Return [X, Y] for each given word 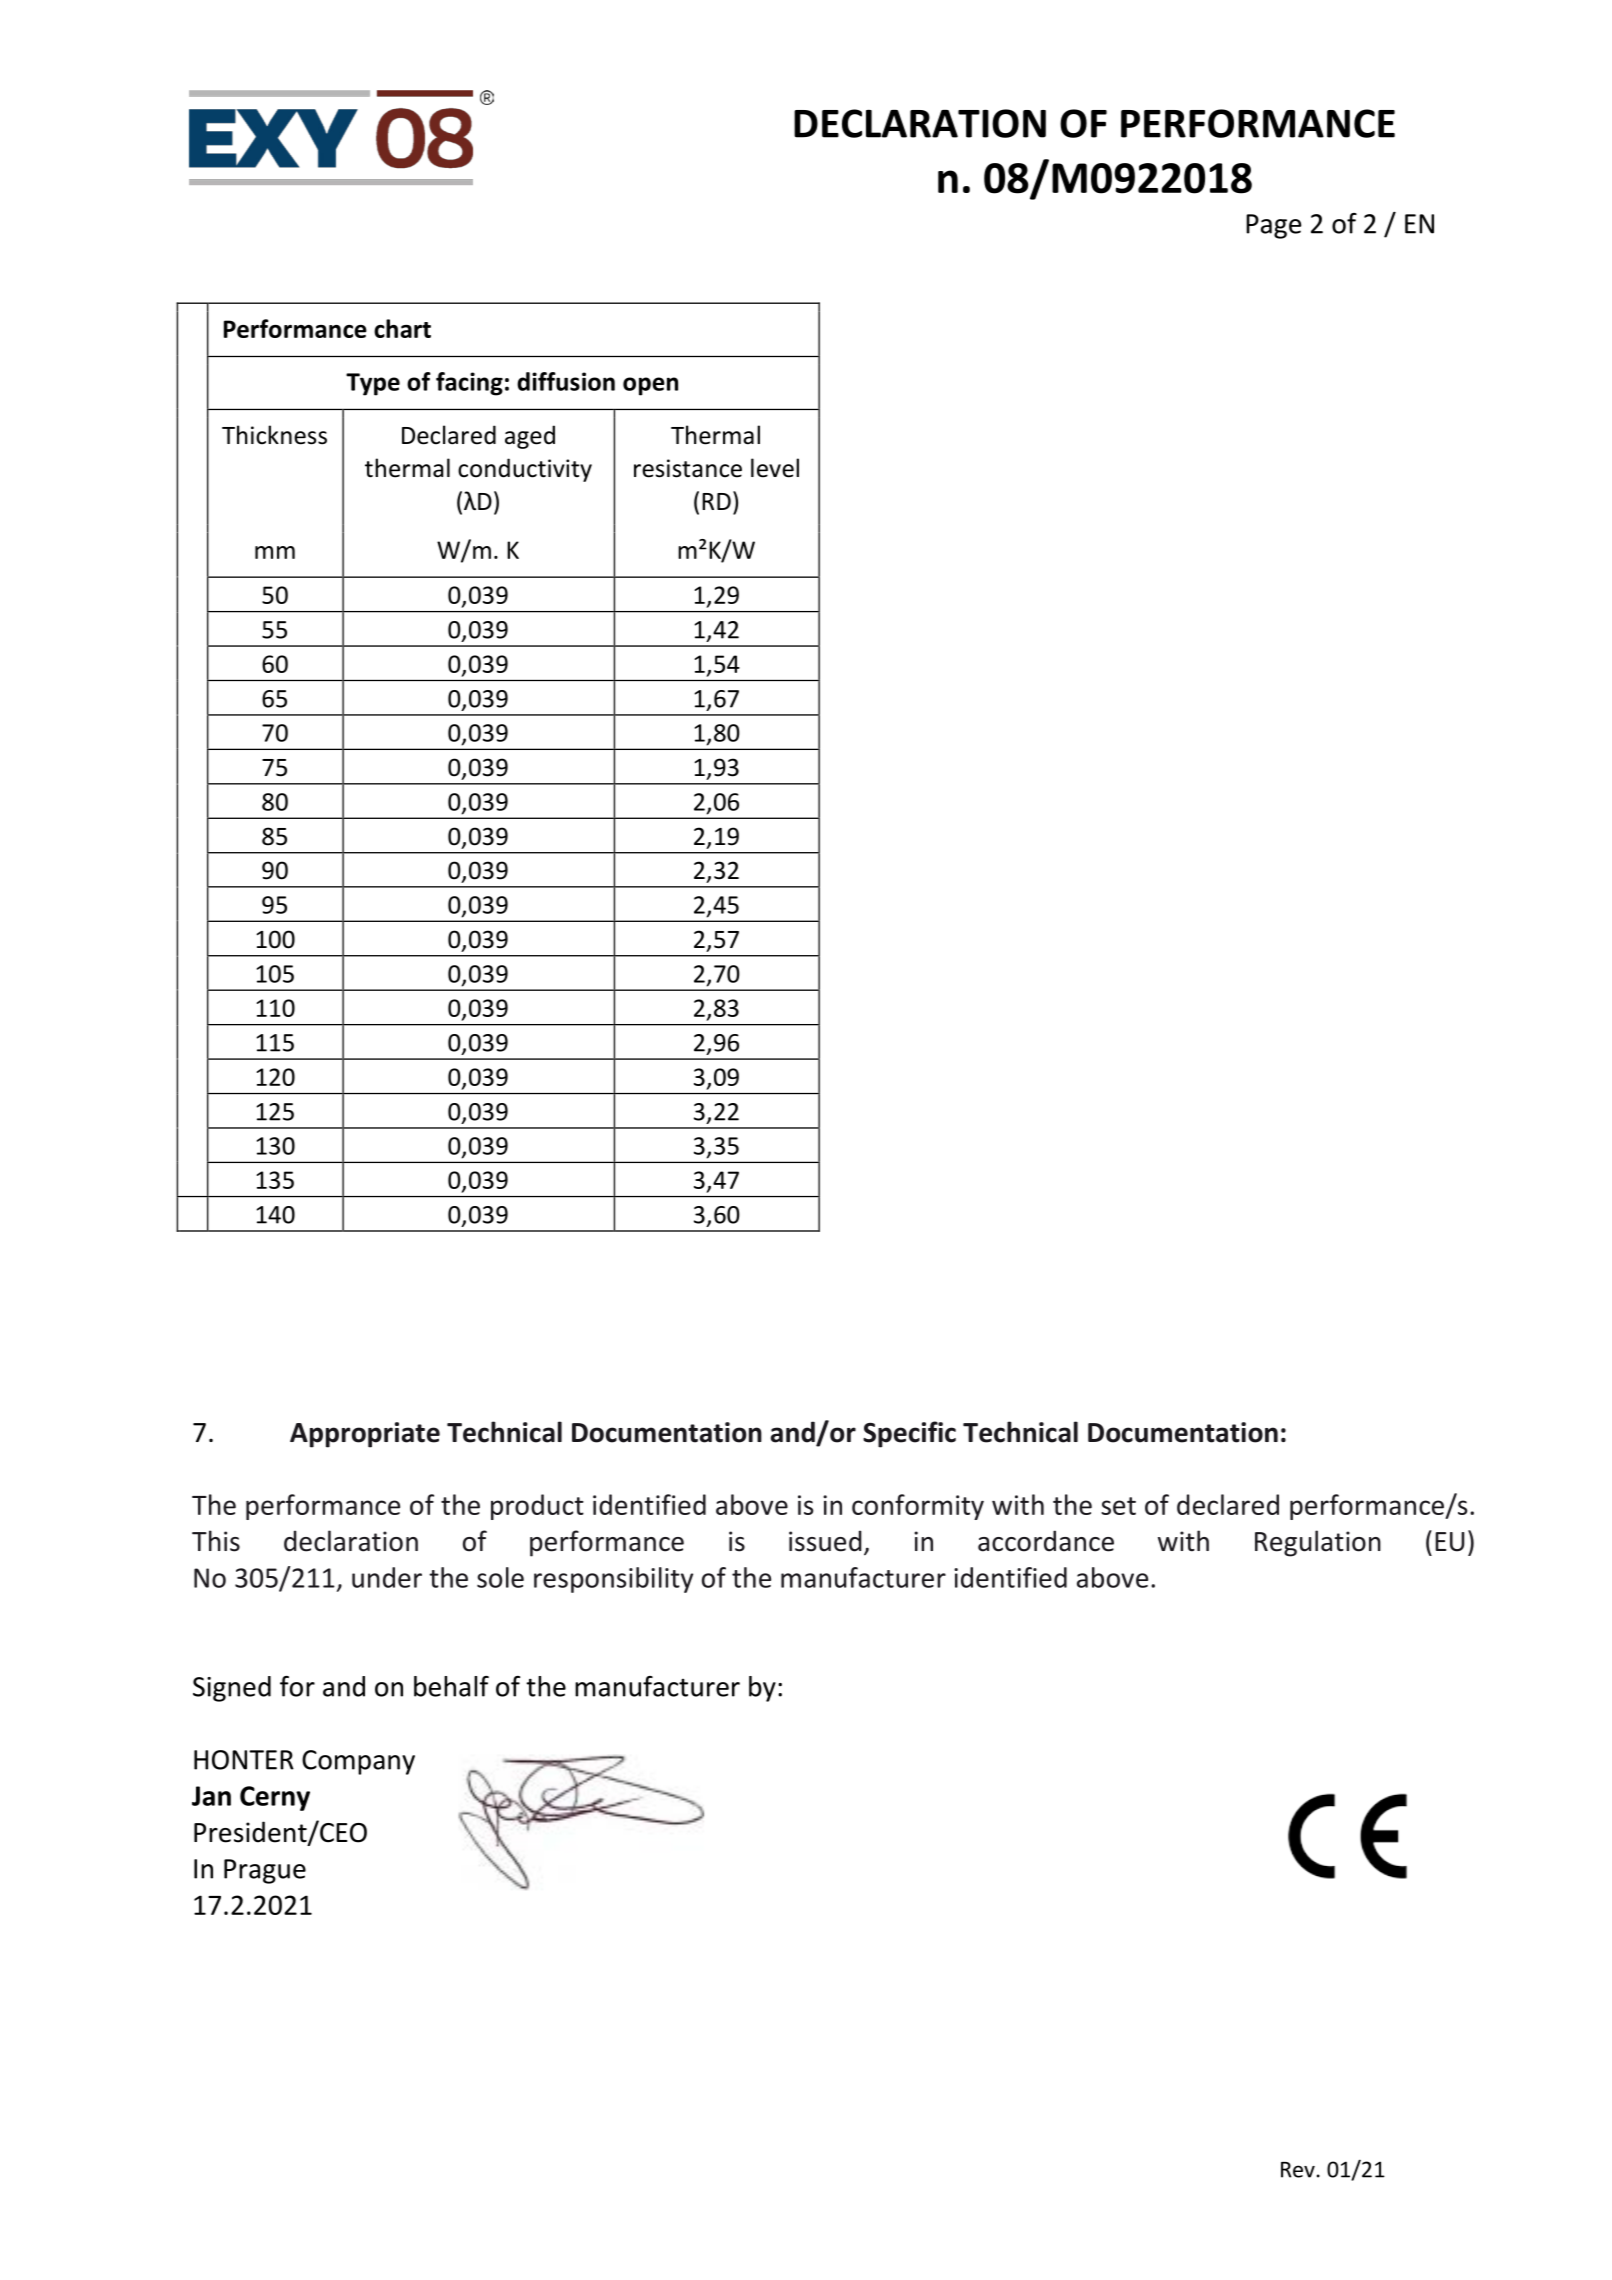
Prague [265, 1871]
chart [402, 328]
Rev [1298, 2170]
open [650, 386]
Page [1273, 226]
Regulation [1318, 1543]
